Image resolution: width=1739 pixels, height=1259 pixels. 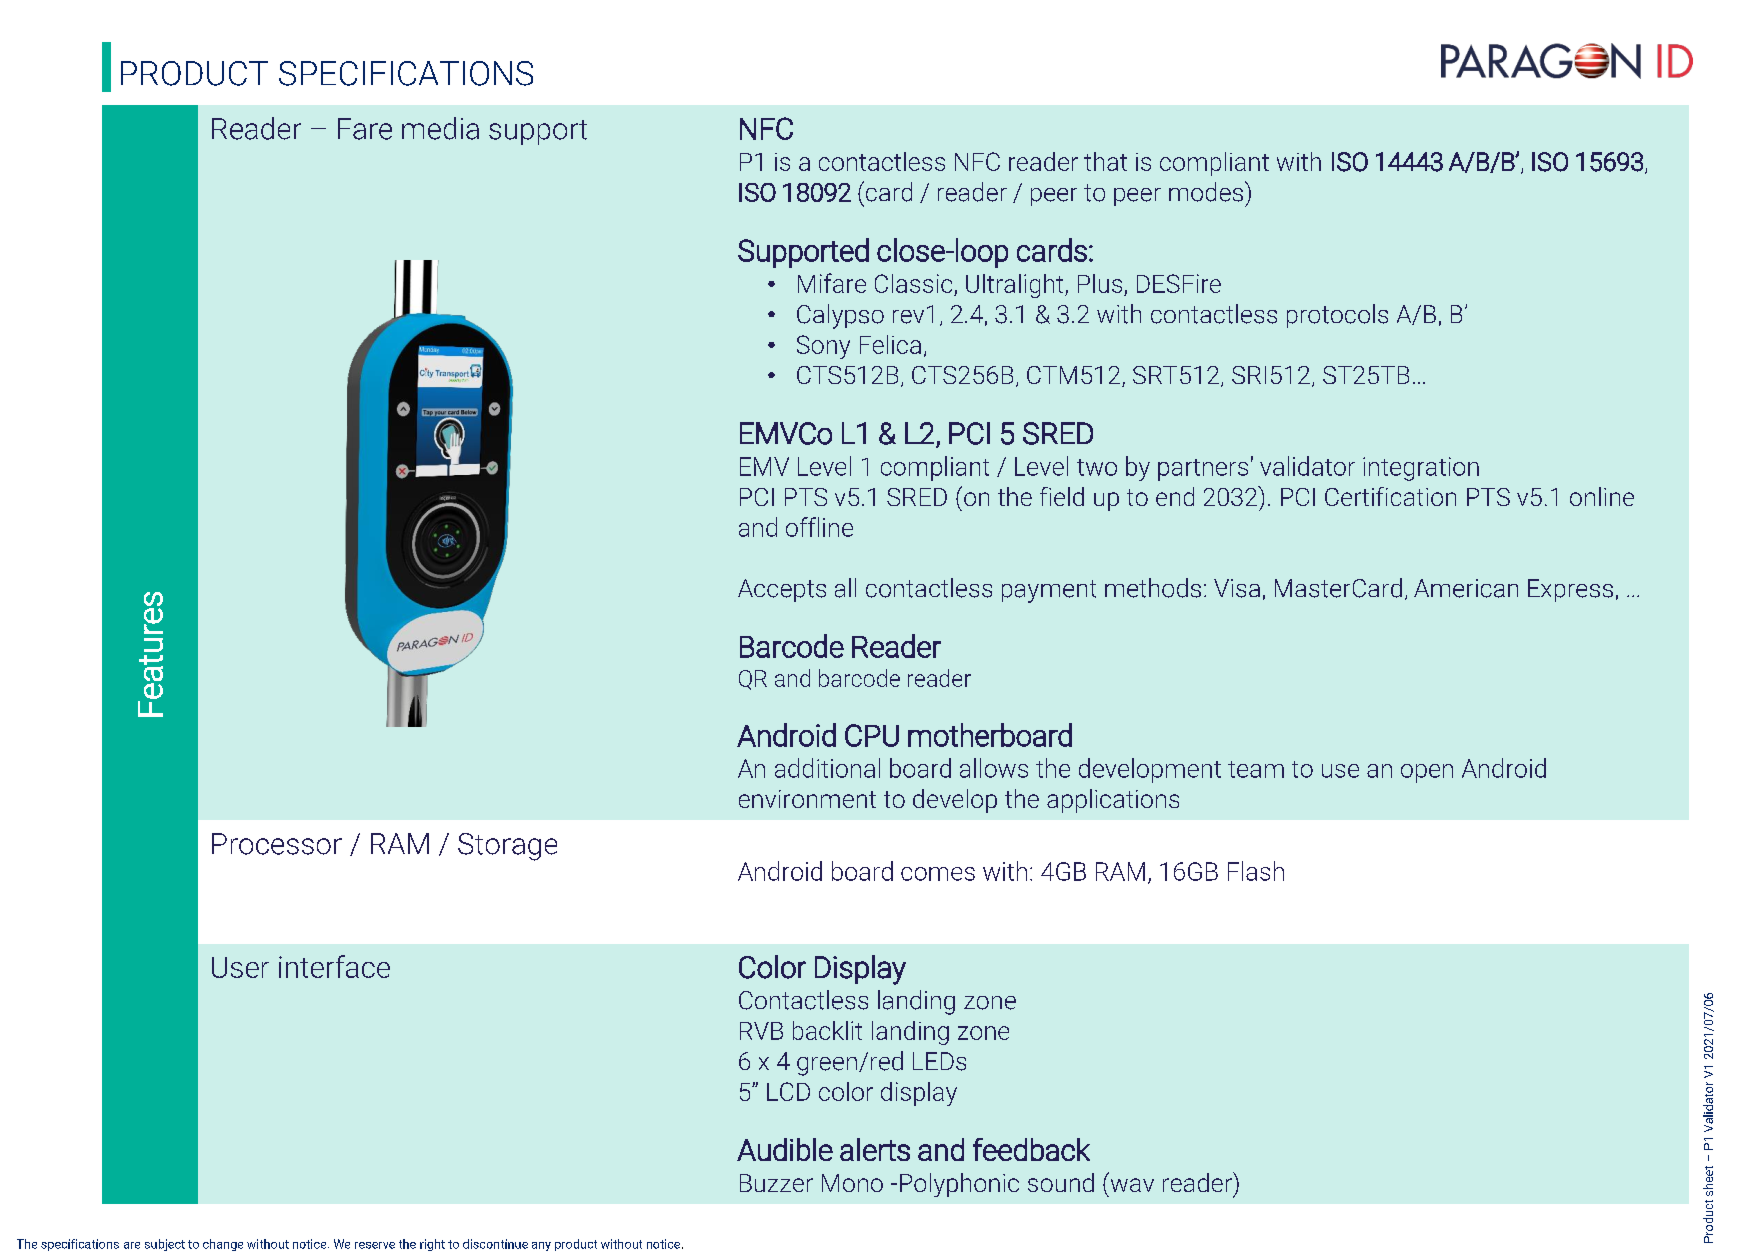 I want to click on two, so click(x=1097, y=467).
